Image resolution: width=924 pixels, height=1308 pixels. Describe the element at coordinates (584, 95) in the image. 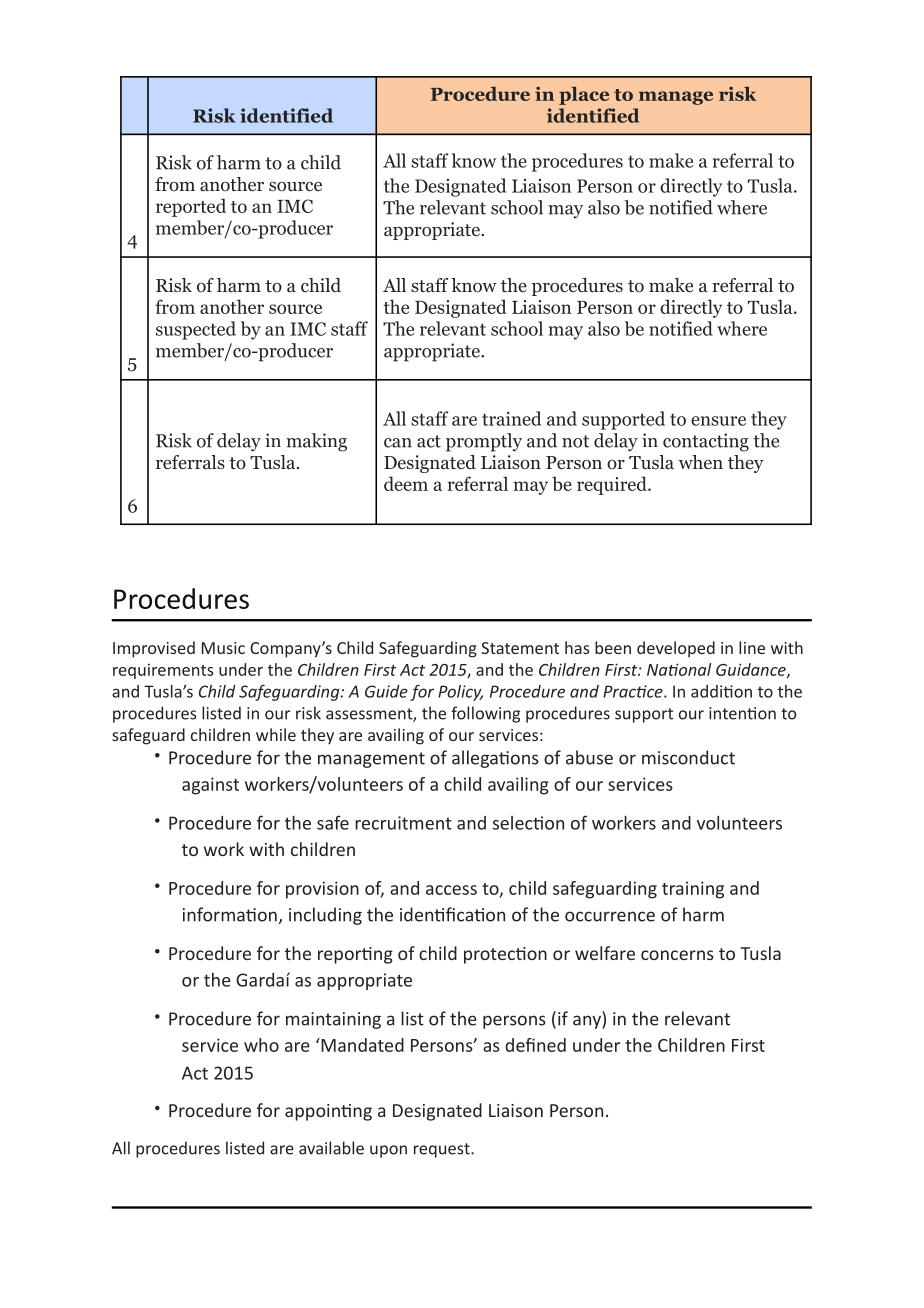

I see `place` at that location.
